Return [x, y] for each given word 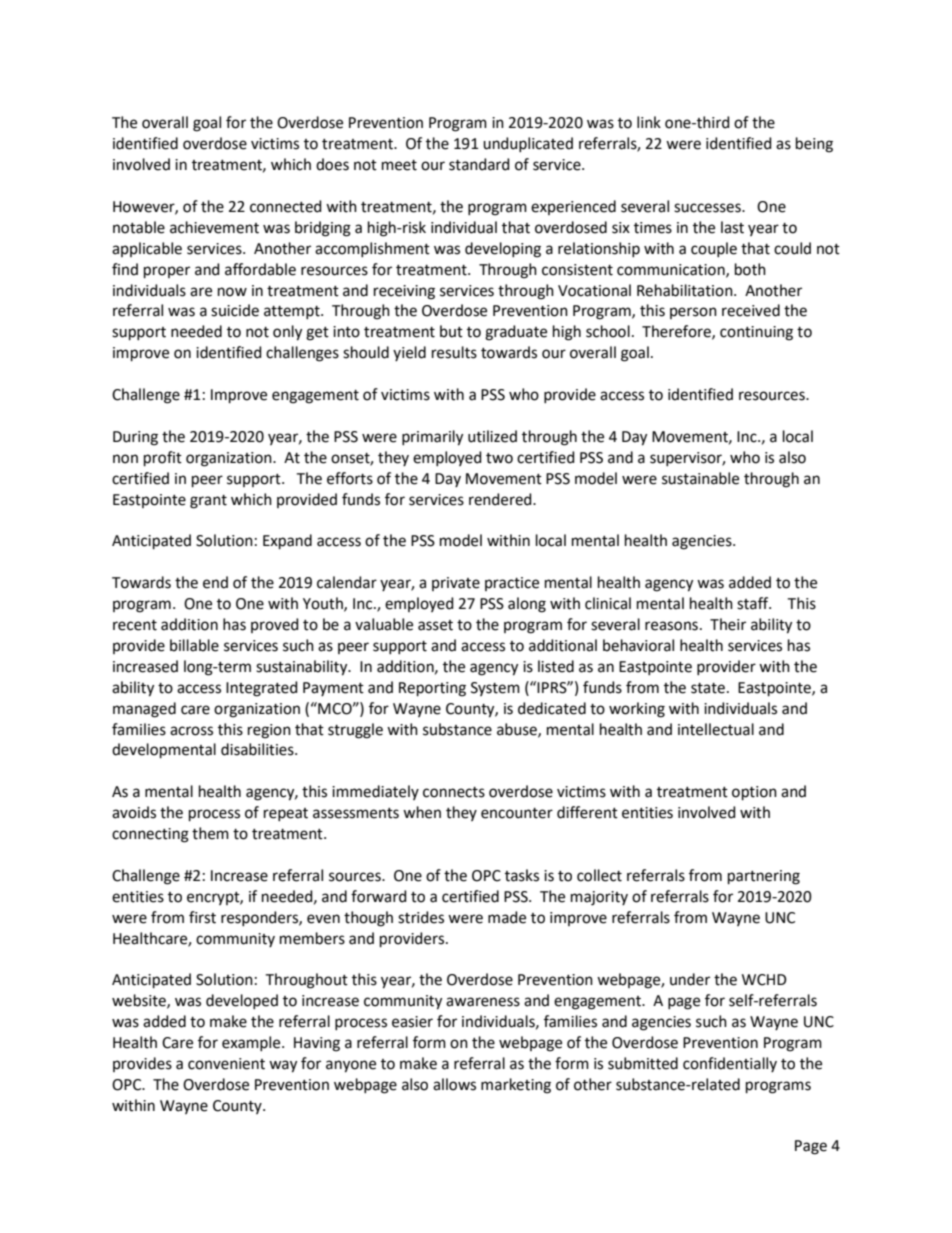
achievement [214, 227]
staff [754, 603]
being [814, 145]
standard [479, 164]
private [456, 584]
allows [454, 1084]
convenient [226, 1064]
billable [194, 645]
